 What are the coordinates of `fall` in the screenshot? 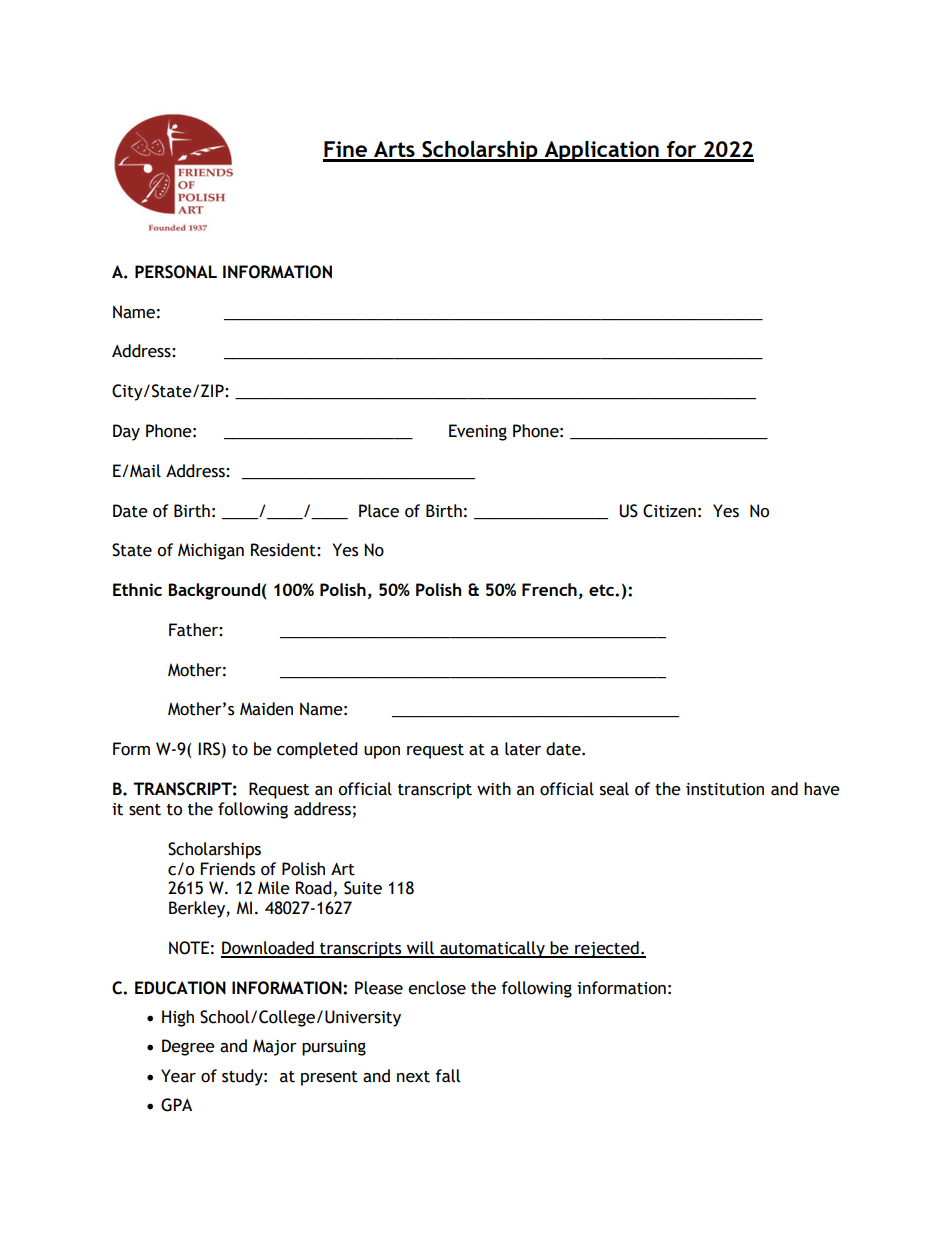 It's located at (447, 1076).
